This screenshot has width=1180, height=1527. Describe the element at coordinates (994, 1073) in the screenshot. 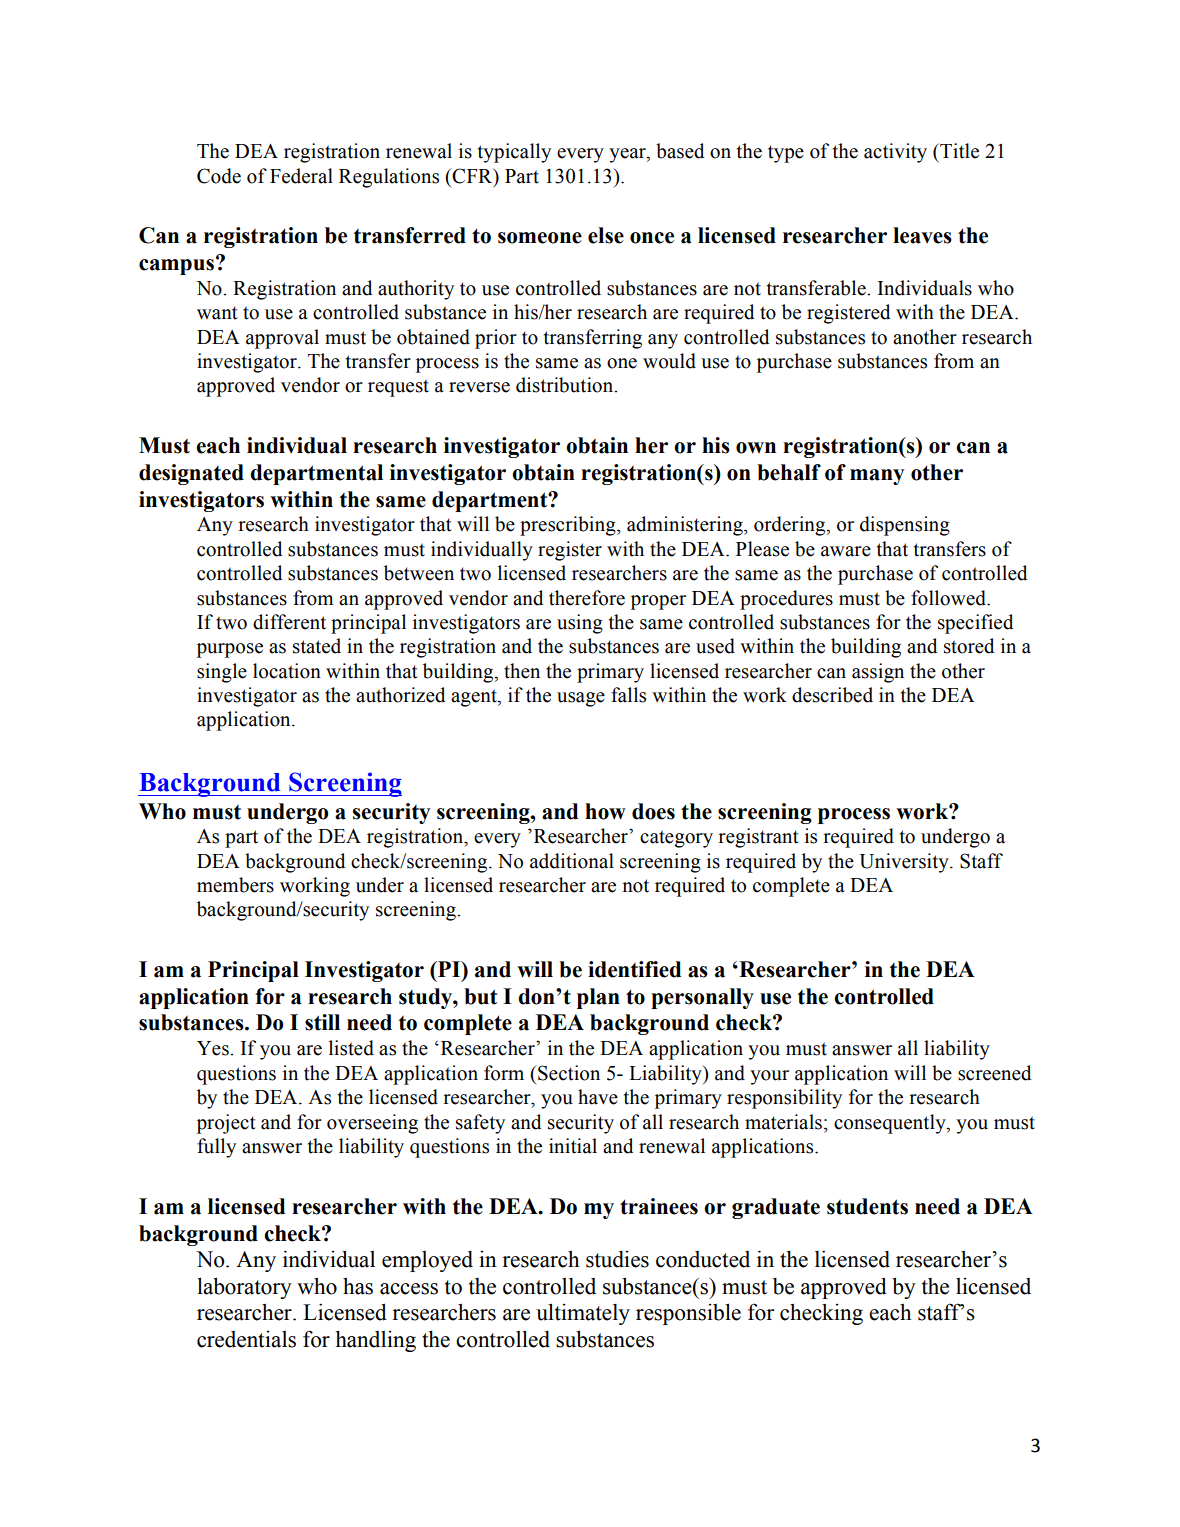

I see `screened` at that location.
